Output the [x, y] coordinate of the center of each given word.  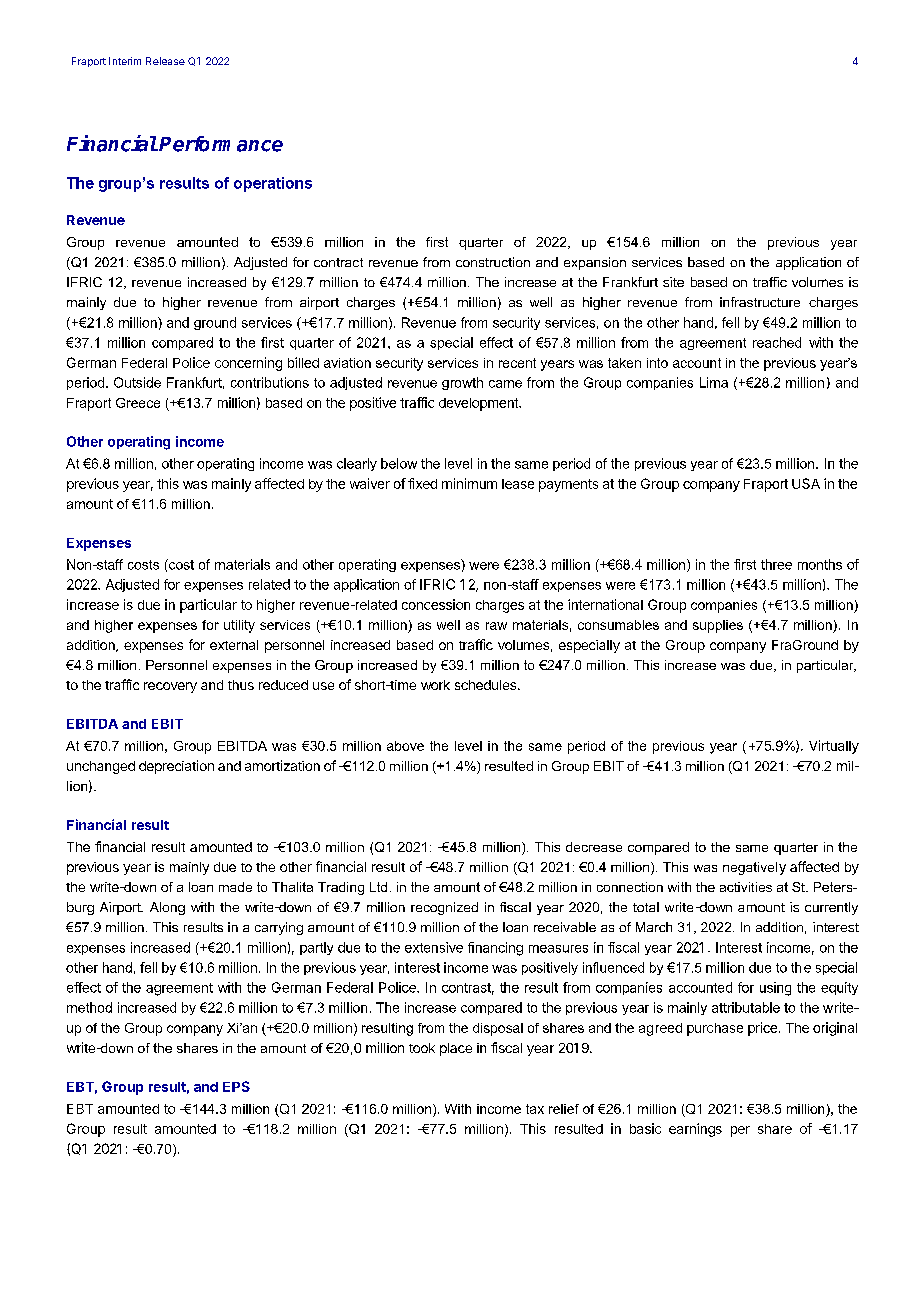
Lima [714, 382]
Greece [138, 403]
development [479, 404]
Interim [125, 61]
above [405, 746]
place [456, 1049]
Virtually [834, 747]
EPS [236, 1086]
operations [273, 184]
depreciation [176, 767]
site [673, 282]
